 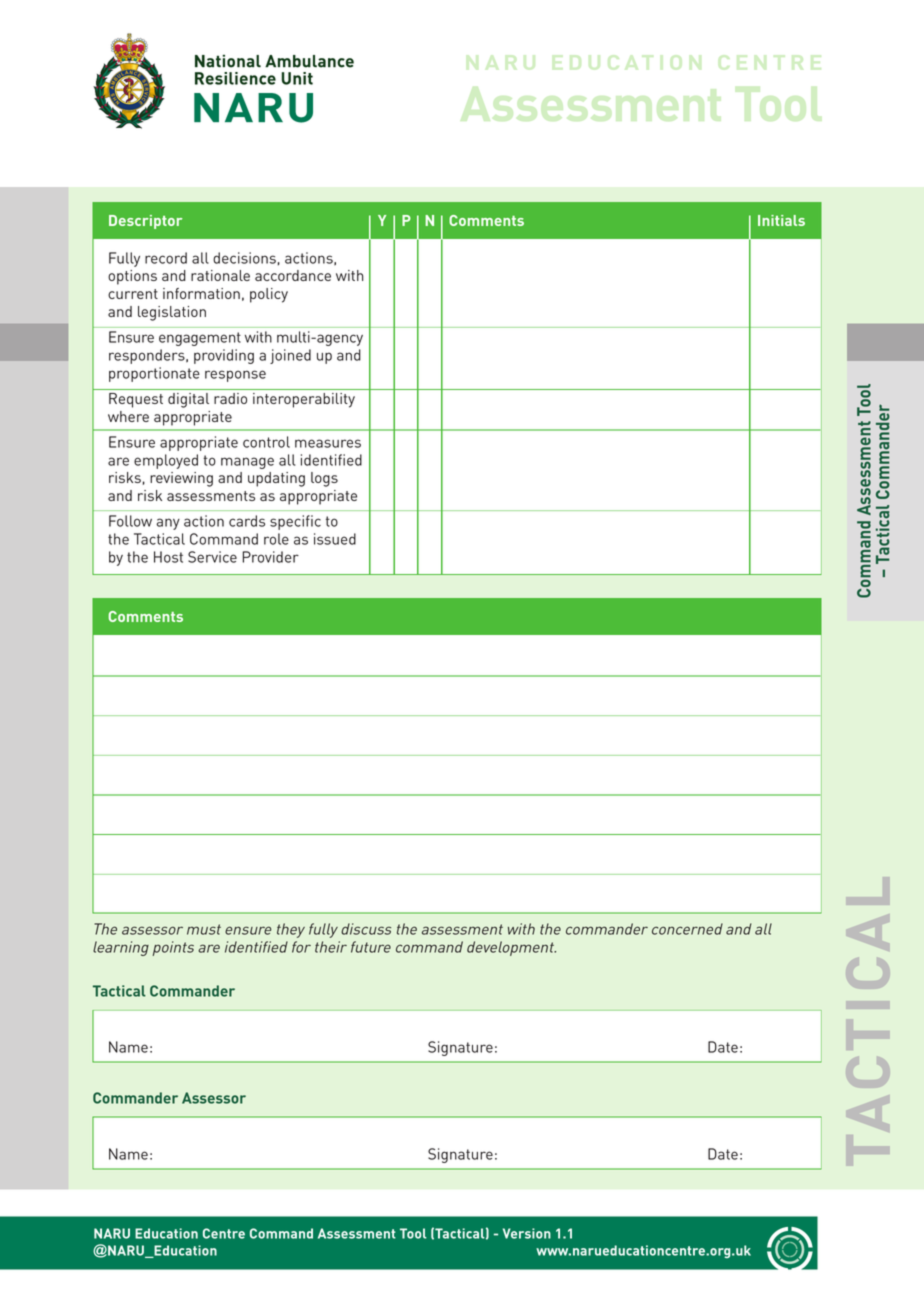 I want to click on role, so click(x=276, y=539).
